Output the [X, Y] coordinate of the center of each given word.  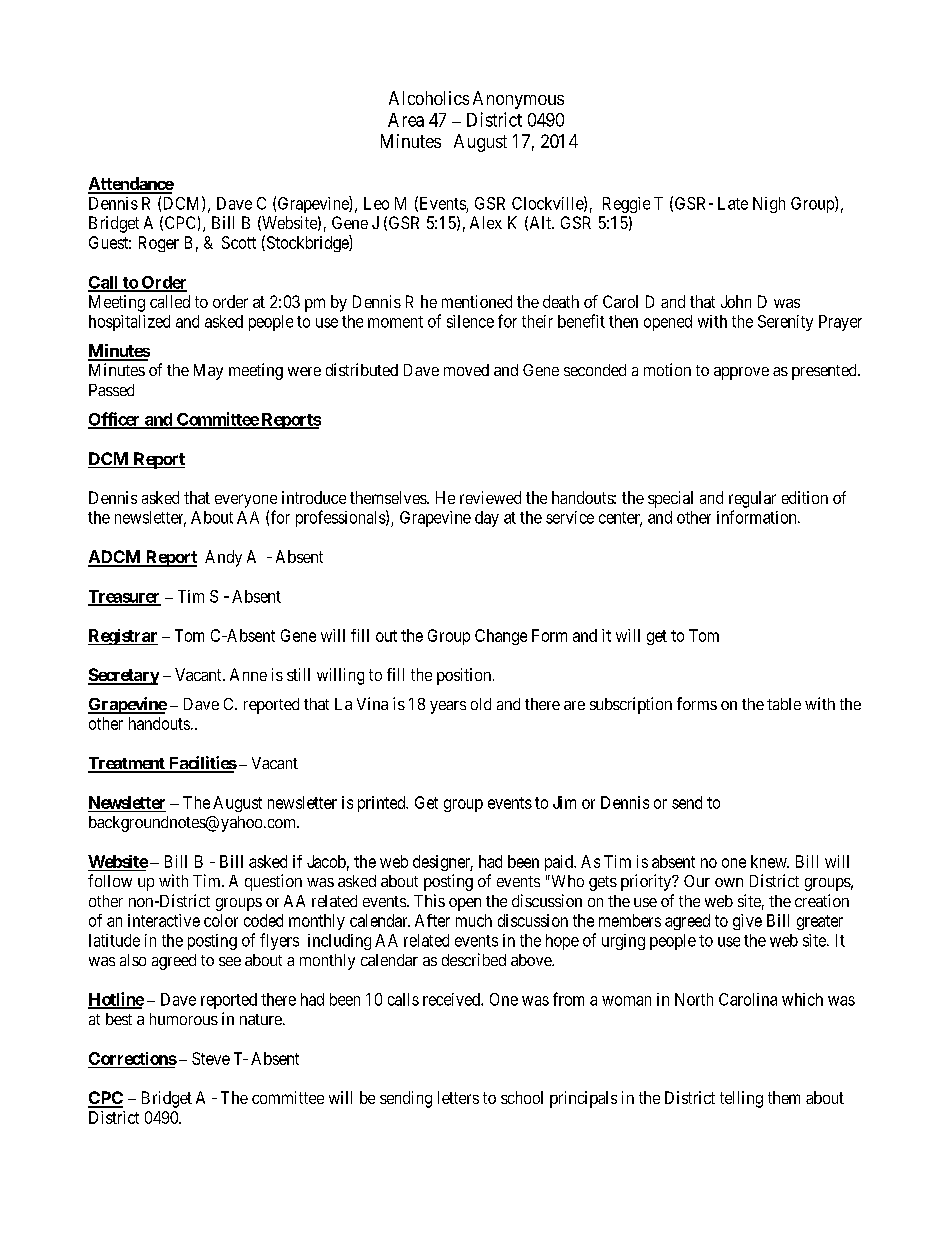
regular [752, 499]
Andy [223, 558]
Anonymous [518, 100]
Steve [211, 1058]
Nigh [769, 205]
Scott [239, 242]
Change [501, 637]
